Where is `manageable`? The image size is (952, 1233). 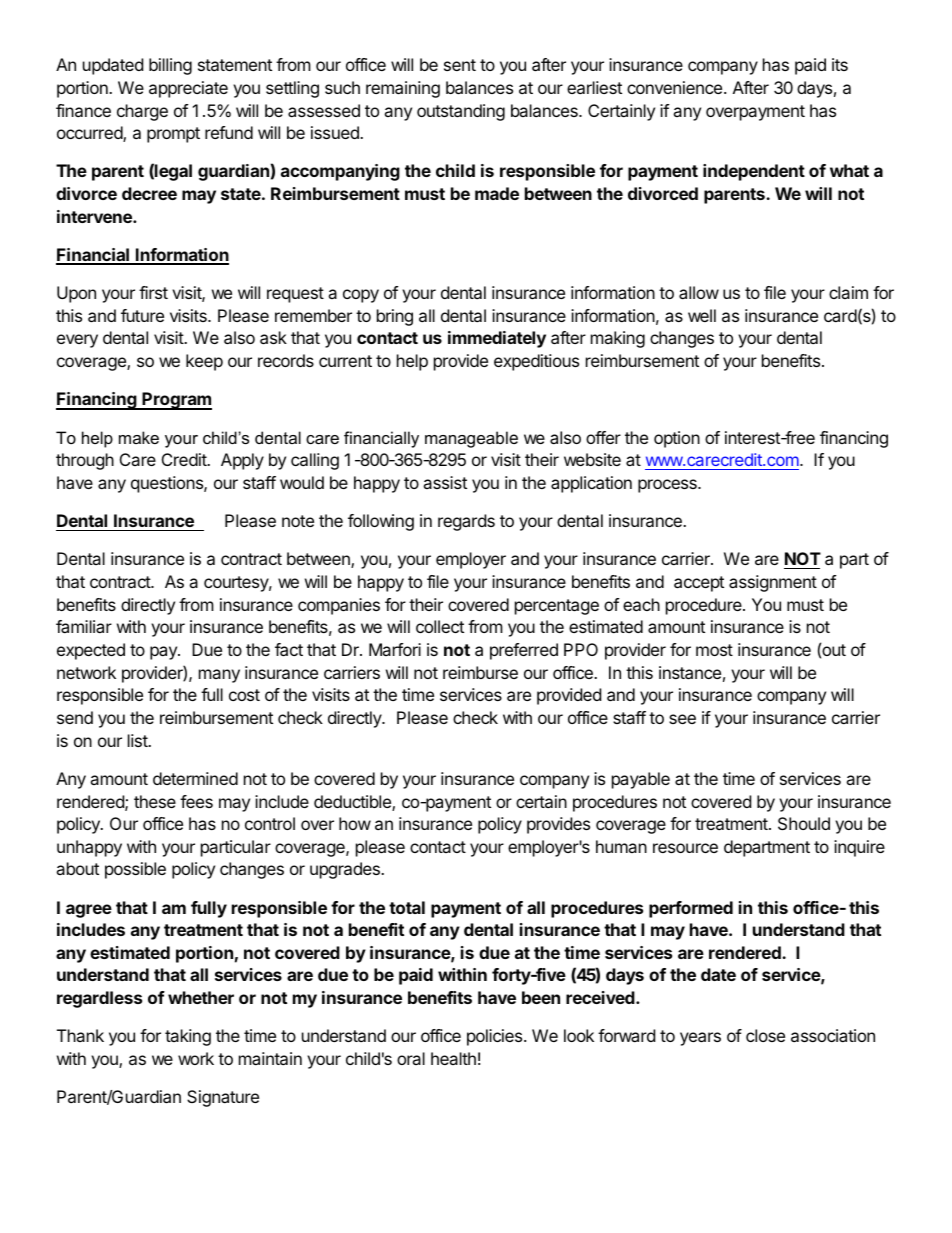
manageable is located at coordinates (471, 439).
